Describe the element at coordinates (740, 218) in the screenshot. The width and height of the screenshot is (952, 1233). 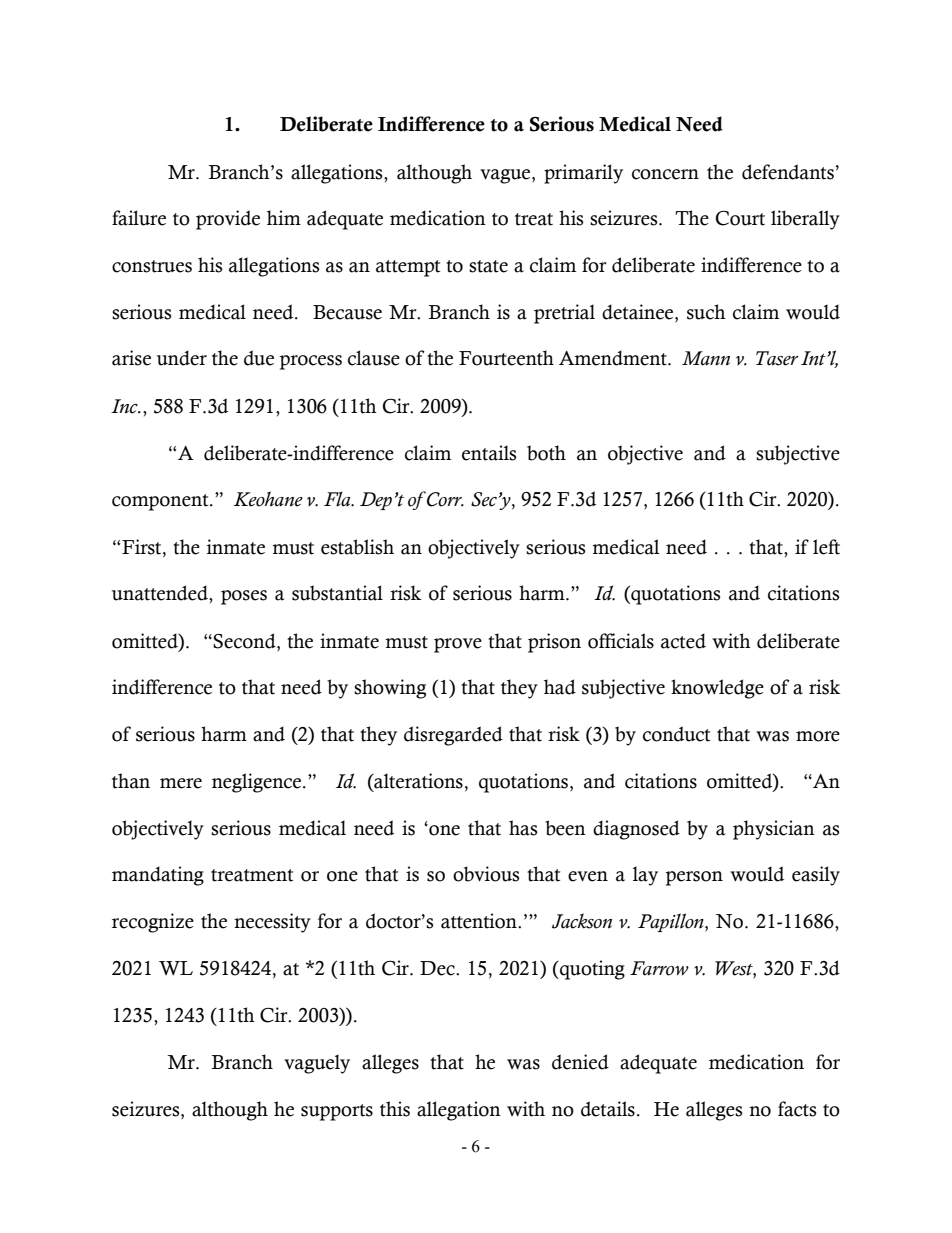
I see `Court` at that location.
